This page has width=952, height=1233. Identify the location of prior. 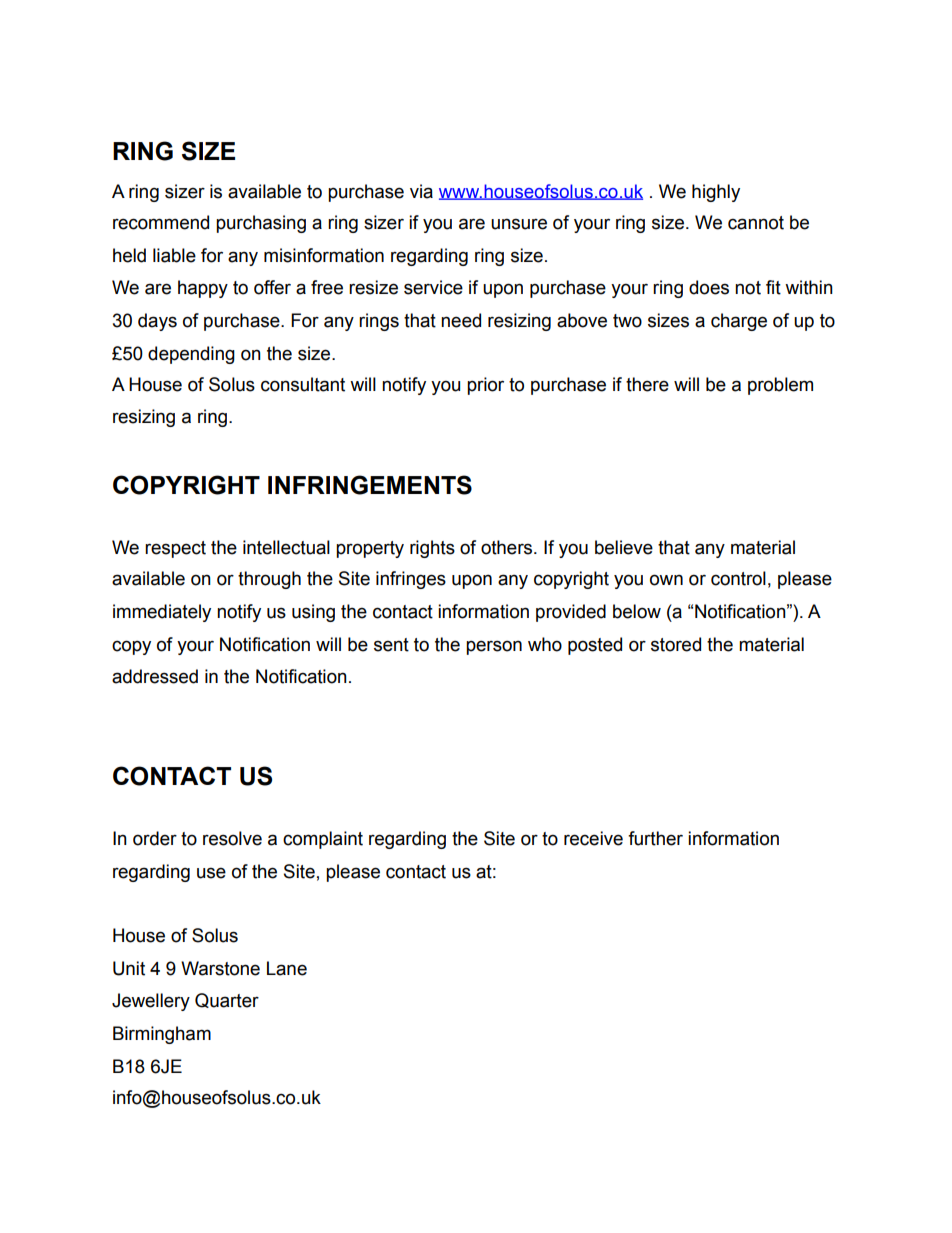
(485, 386).
